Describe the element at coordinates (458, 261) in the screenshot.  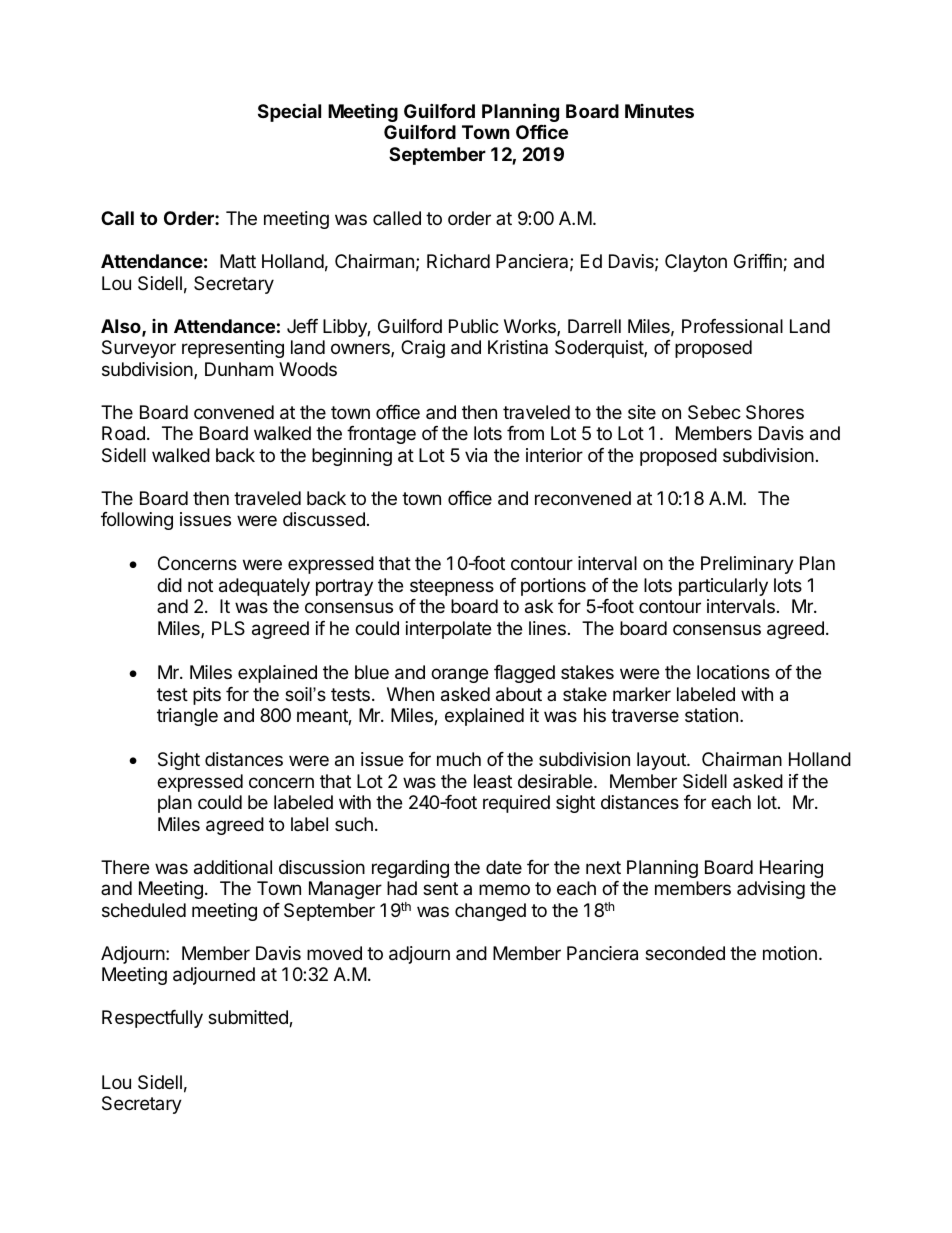
I see `Richard` at that location.
